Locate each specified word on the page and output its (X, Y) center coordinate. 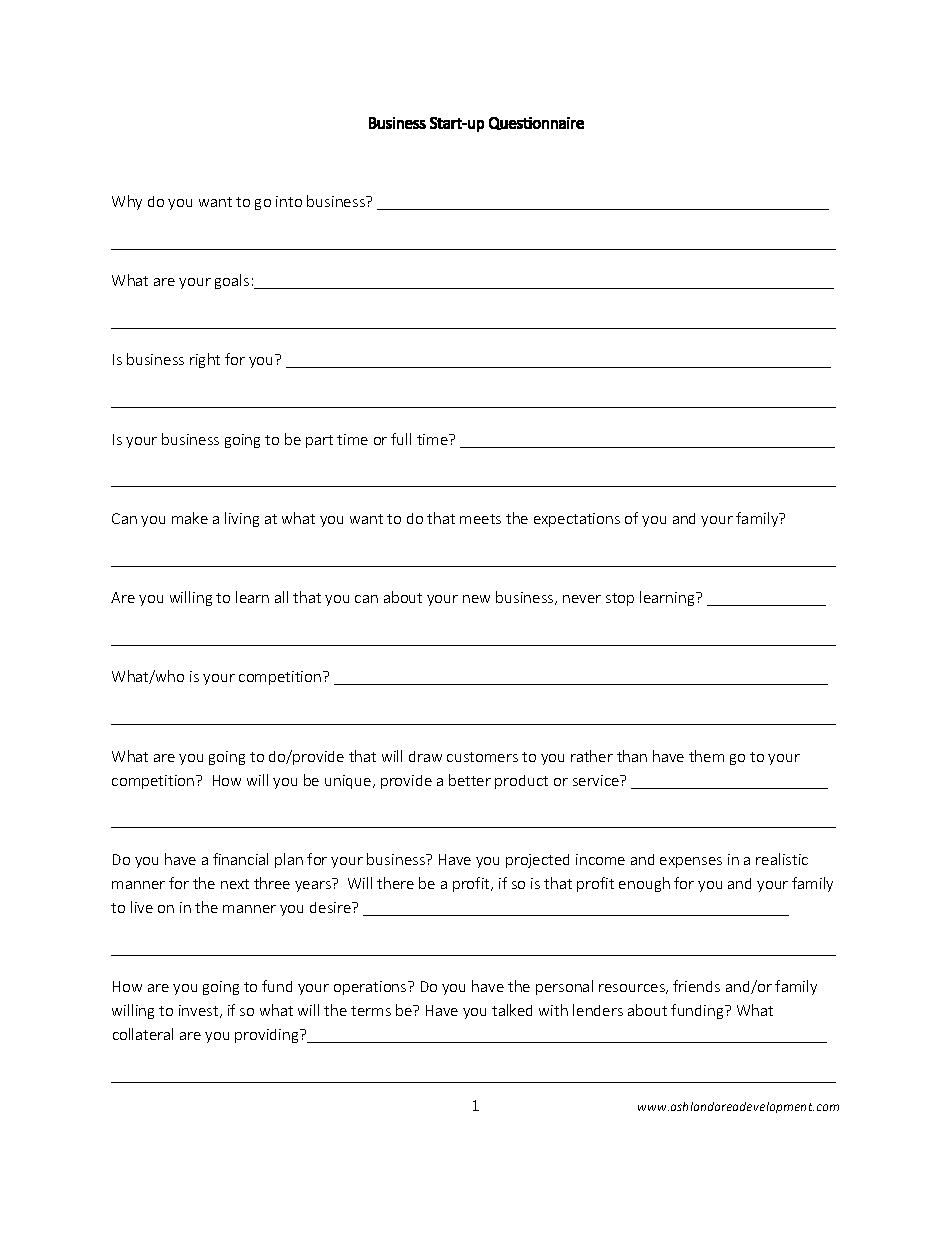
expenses (691, 862)
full (401, 439)
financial (240, 859)
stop (620, 599)
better (470, 780)
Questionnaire (536, 123)
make (190, 518)
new (476, 599)
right (205, 360)
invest (200, 1011)
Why (127, 202)
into (289, 201)
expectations (577, 520)
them (706, 756)
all (281, 597)
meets (480, 519)
